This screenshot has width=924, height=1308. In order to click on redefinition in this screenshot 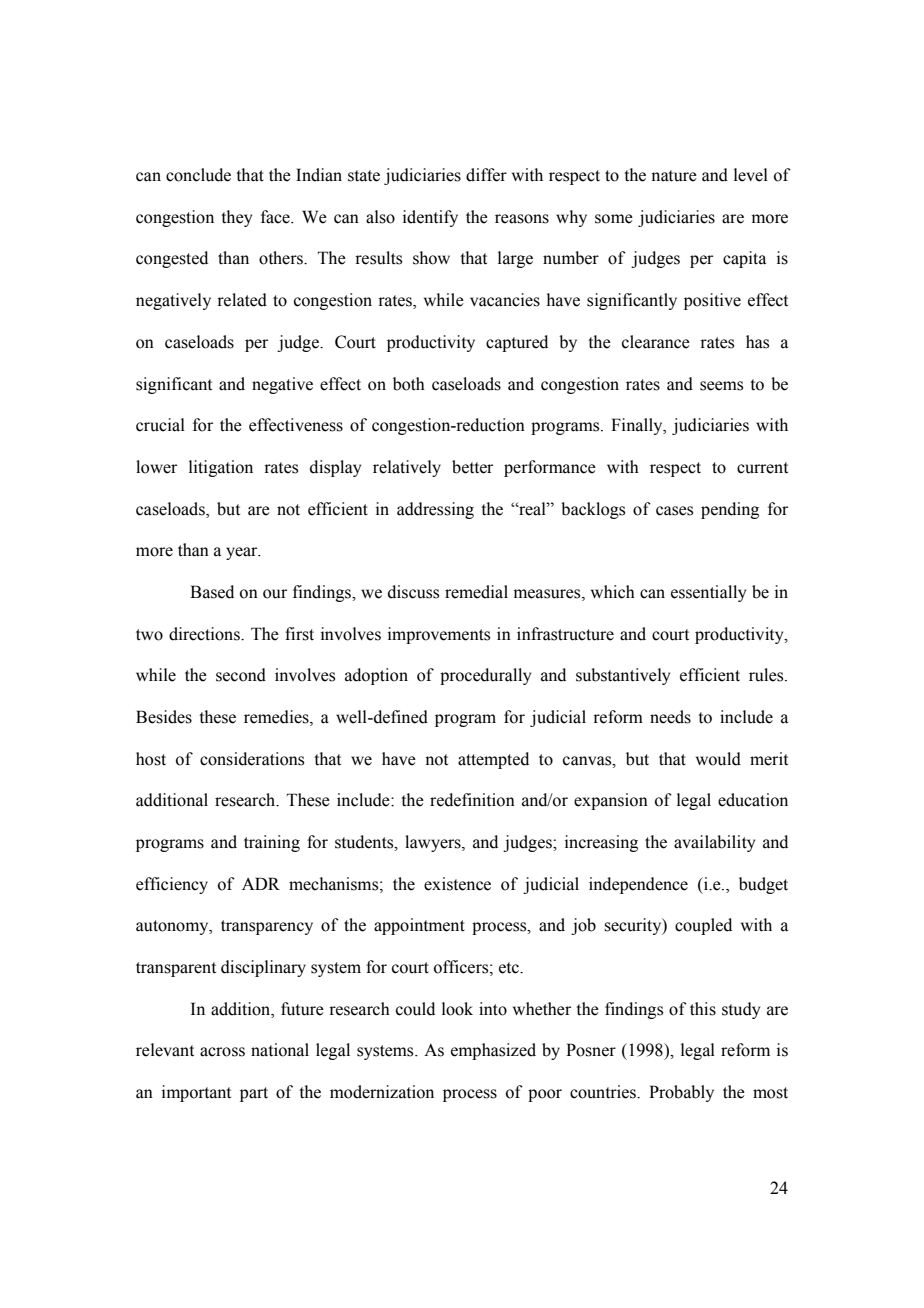, I will do `click(472, 800)`.
